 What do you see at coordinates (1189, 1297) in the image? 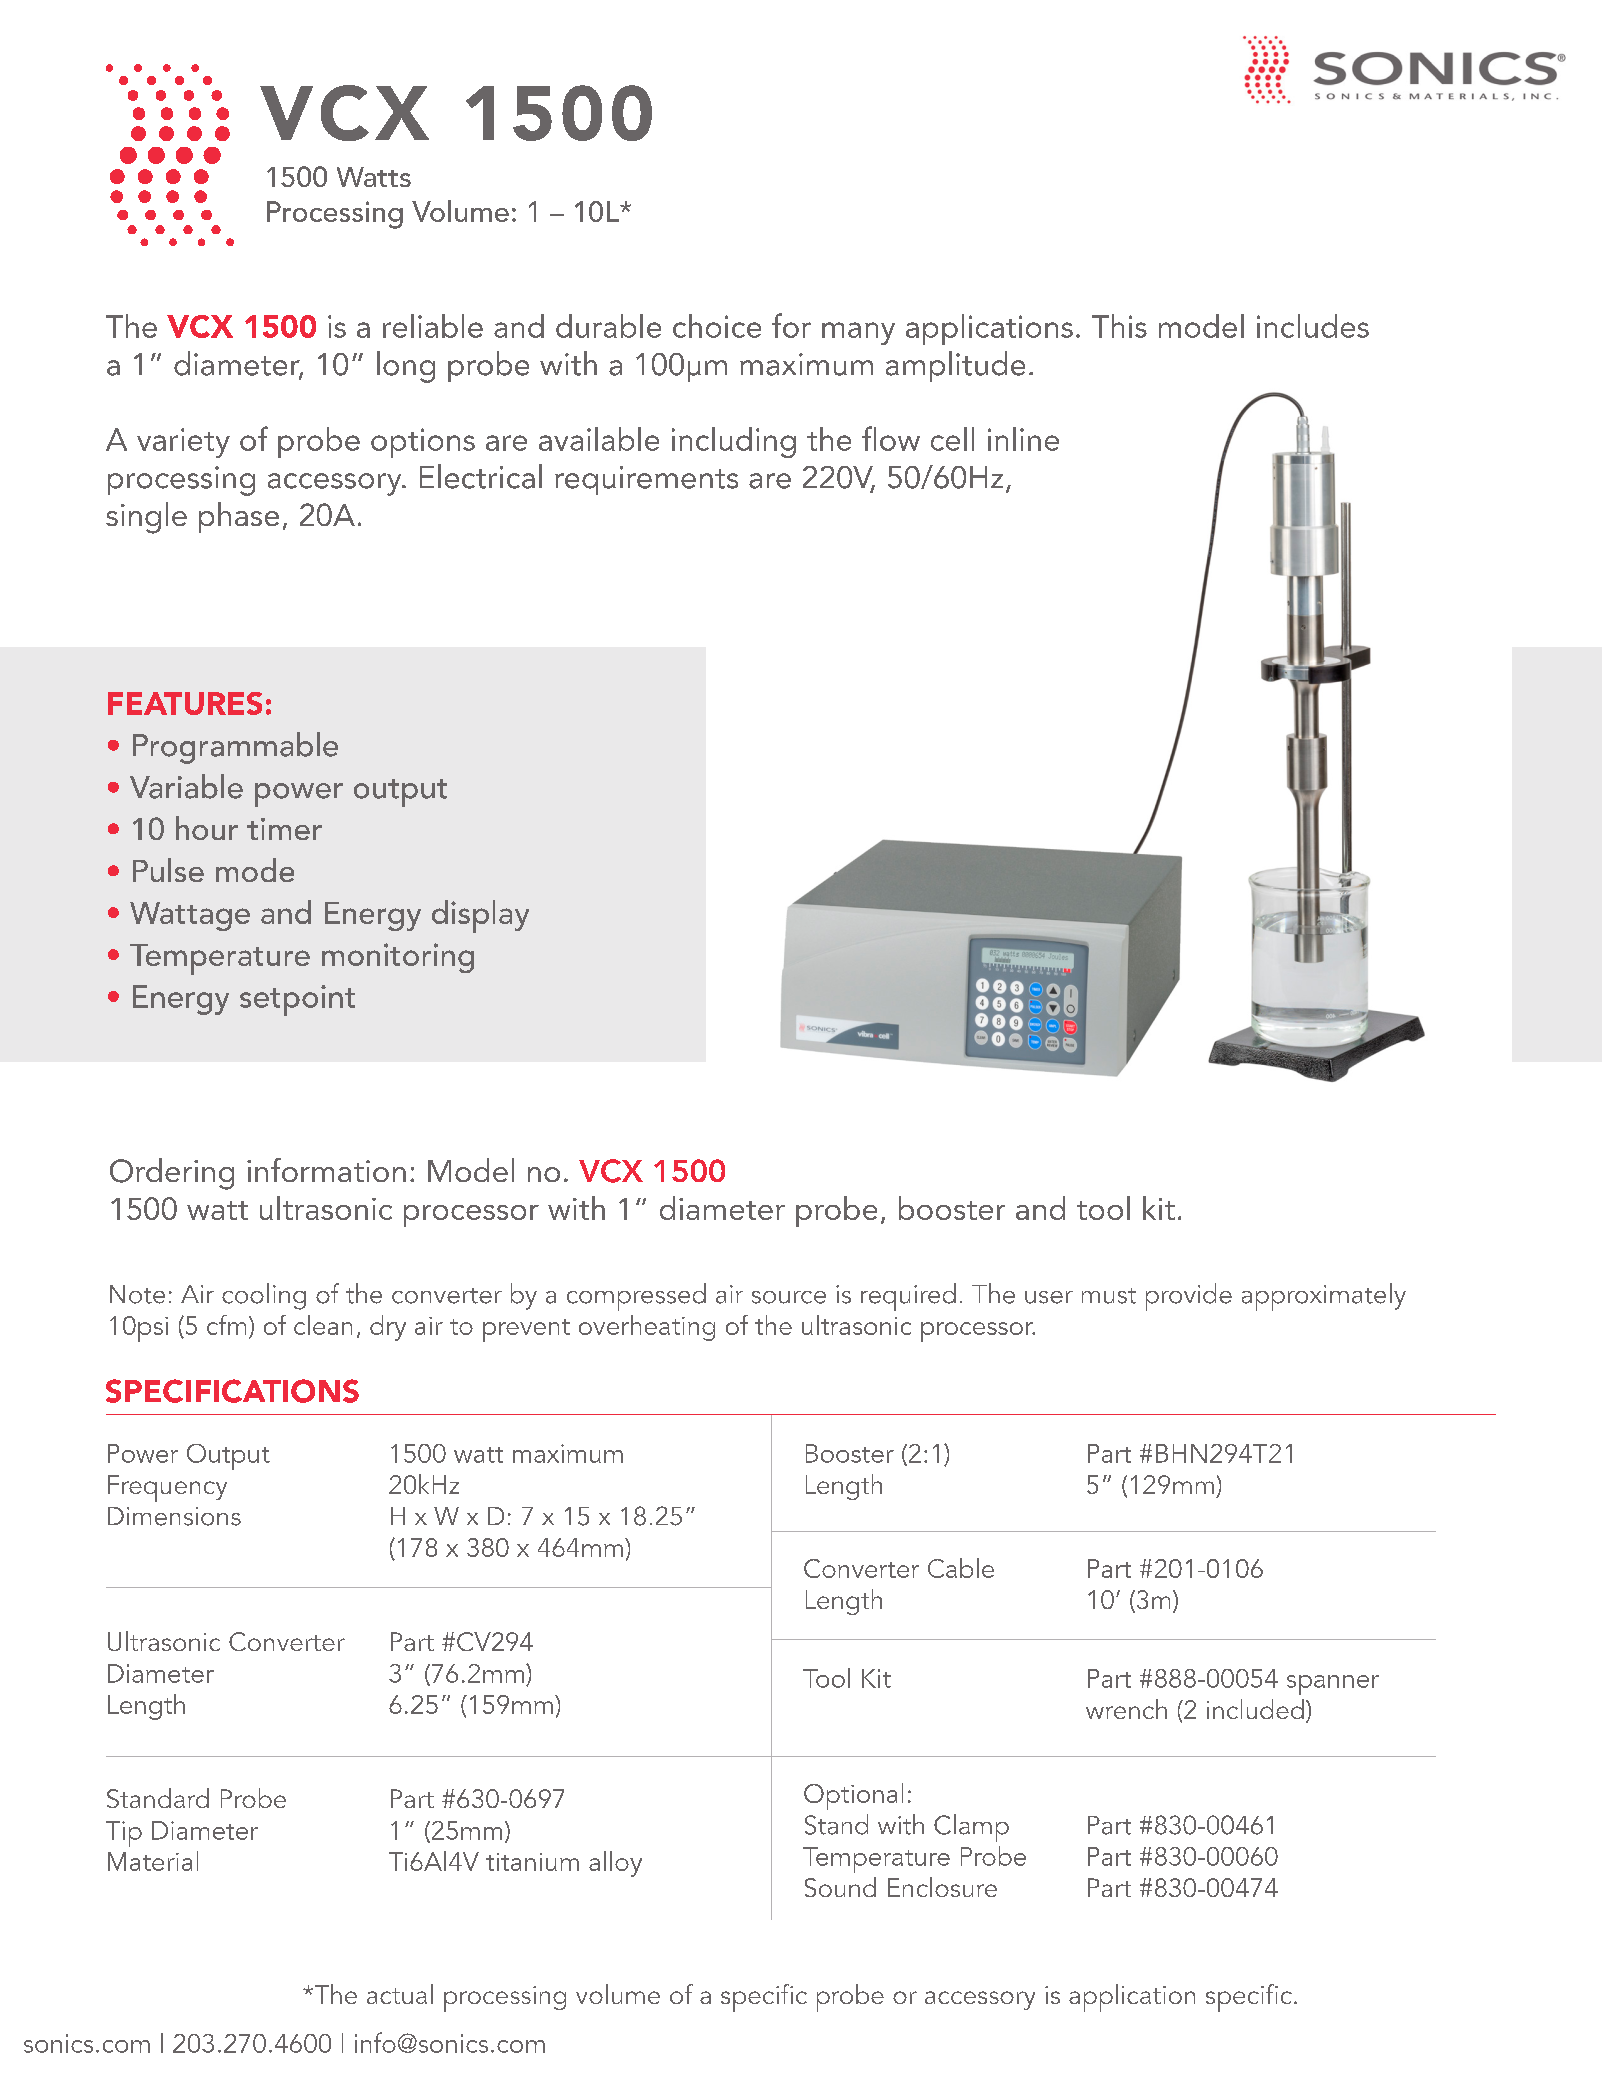
I see `provide` at bounding box center [1189, 1297].
